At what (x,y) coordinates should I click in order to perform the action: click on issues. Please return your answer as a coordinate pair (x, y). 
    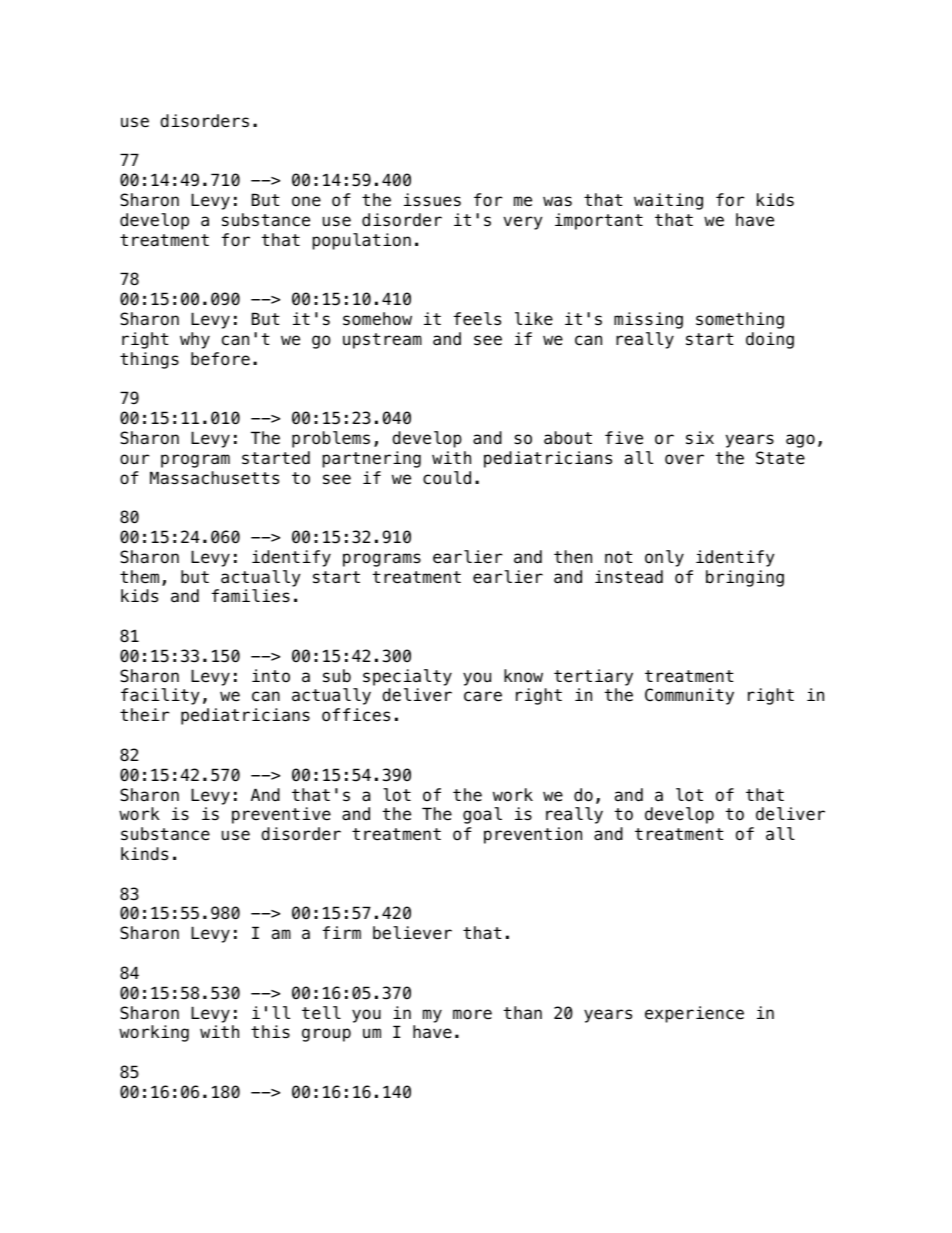
    Looking at the image, I should click on (432, 200).
